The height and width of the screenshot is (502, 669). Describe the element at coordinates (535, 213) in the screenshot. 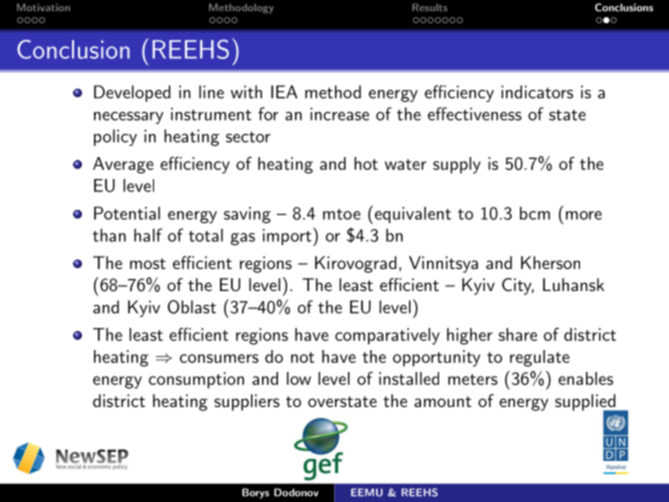

I see `bcm` at that location.
